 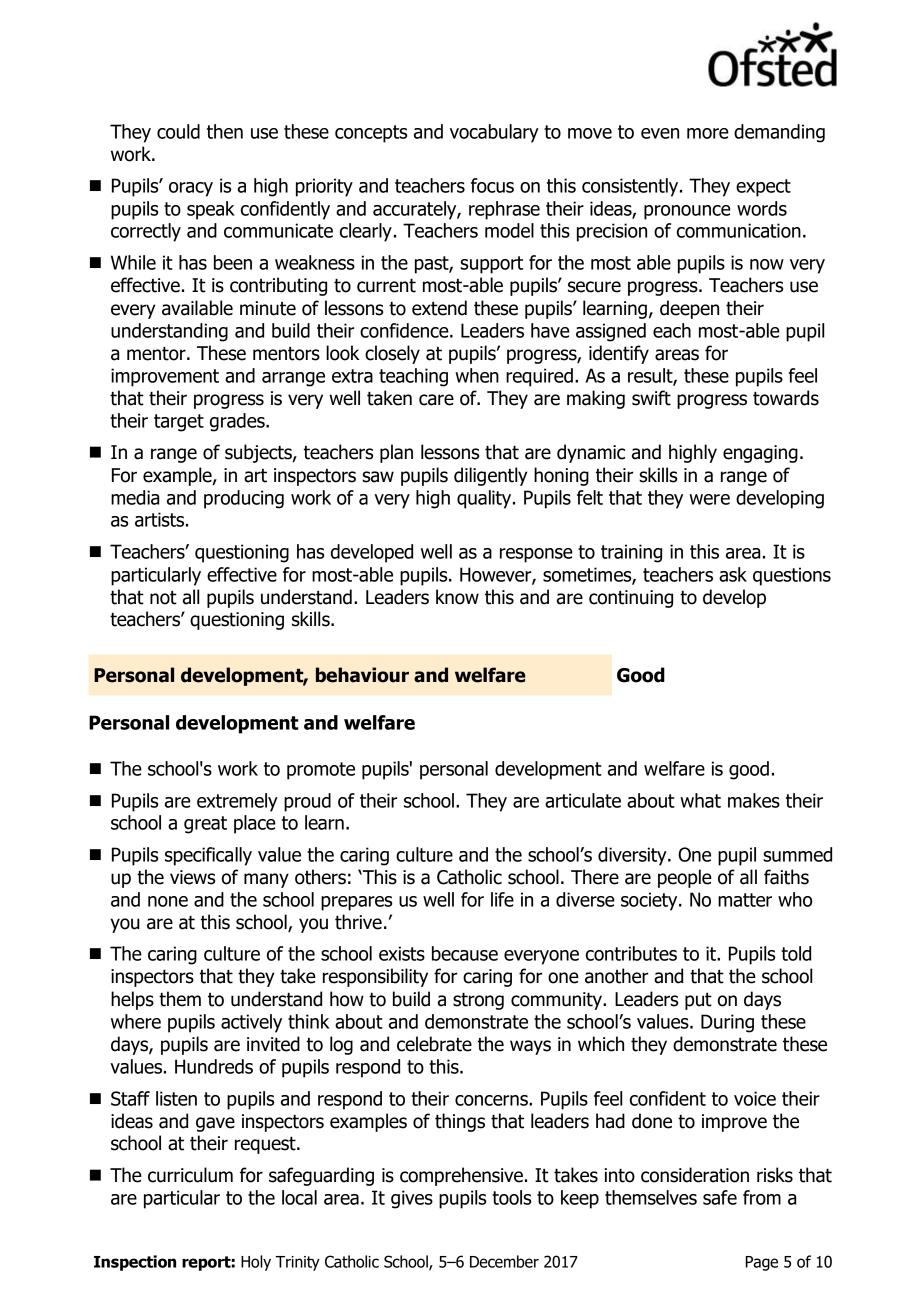 I want to click on behaviour, so click(x=362, y=675).
